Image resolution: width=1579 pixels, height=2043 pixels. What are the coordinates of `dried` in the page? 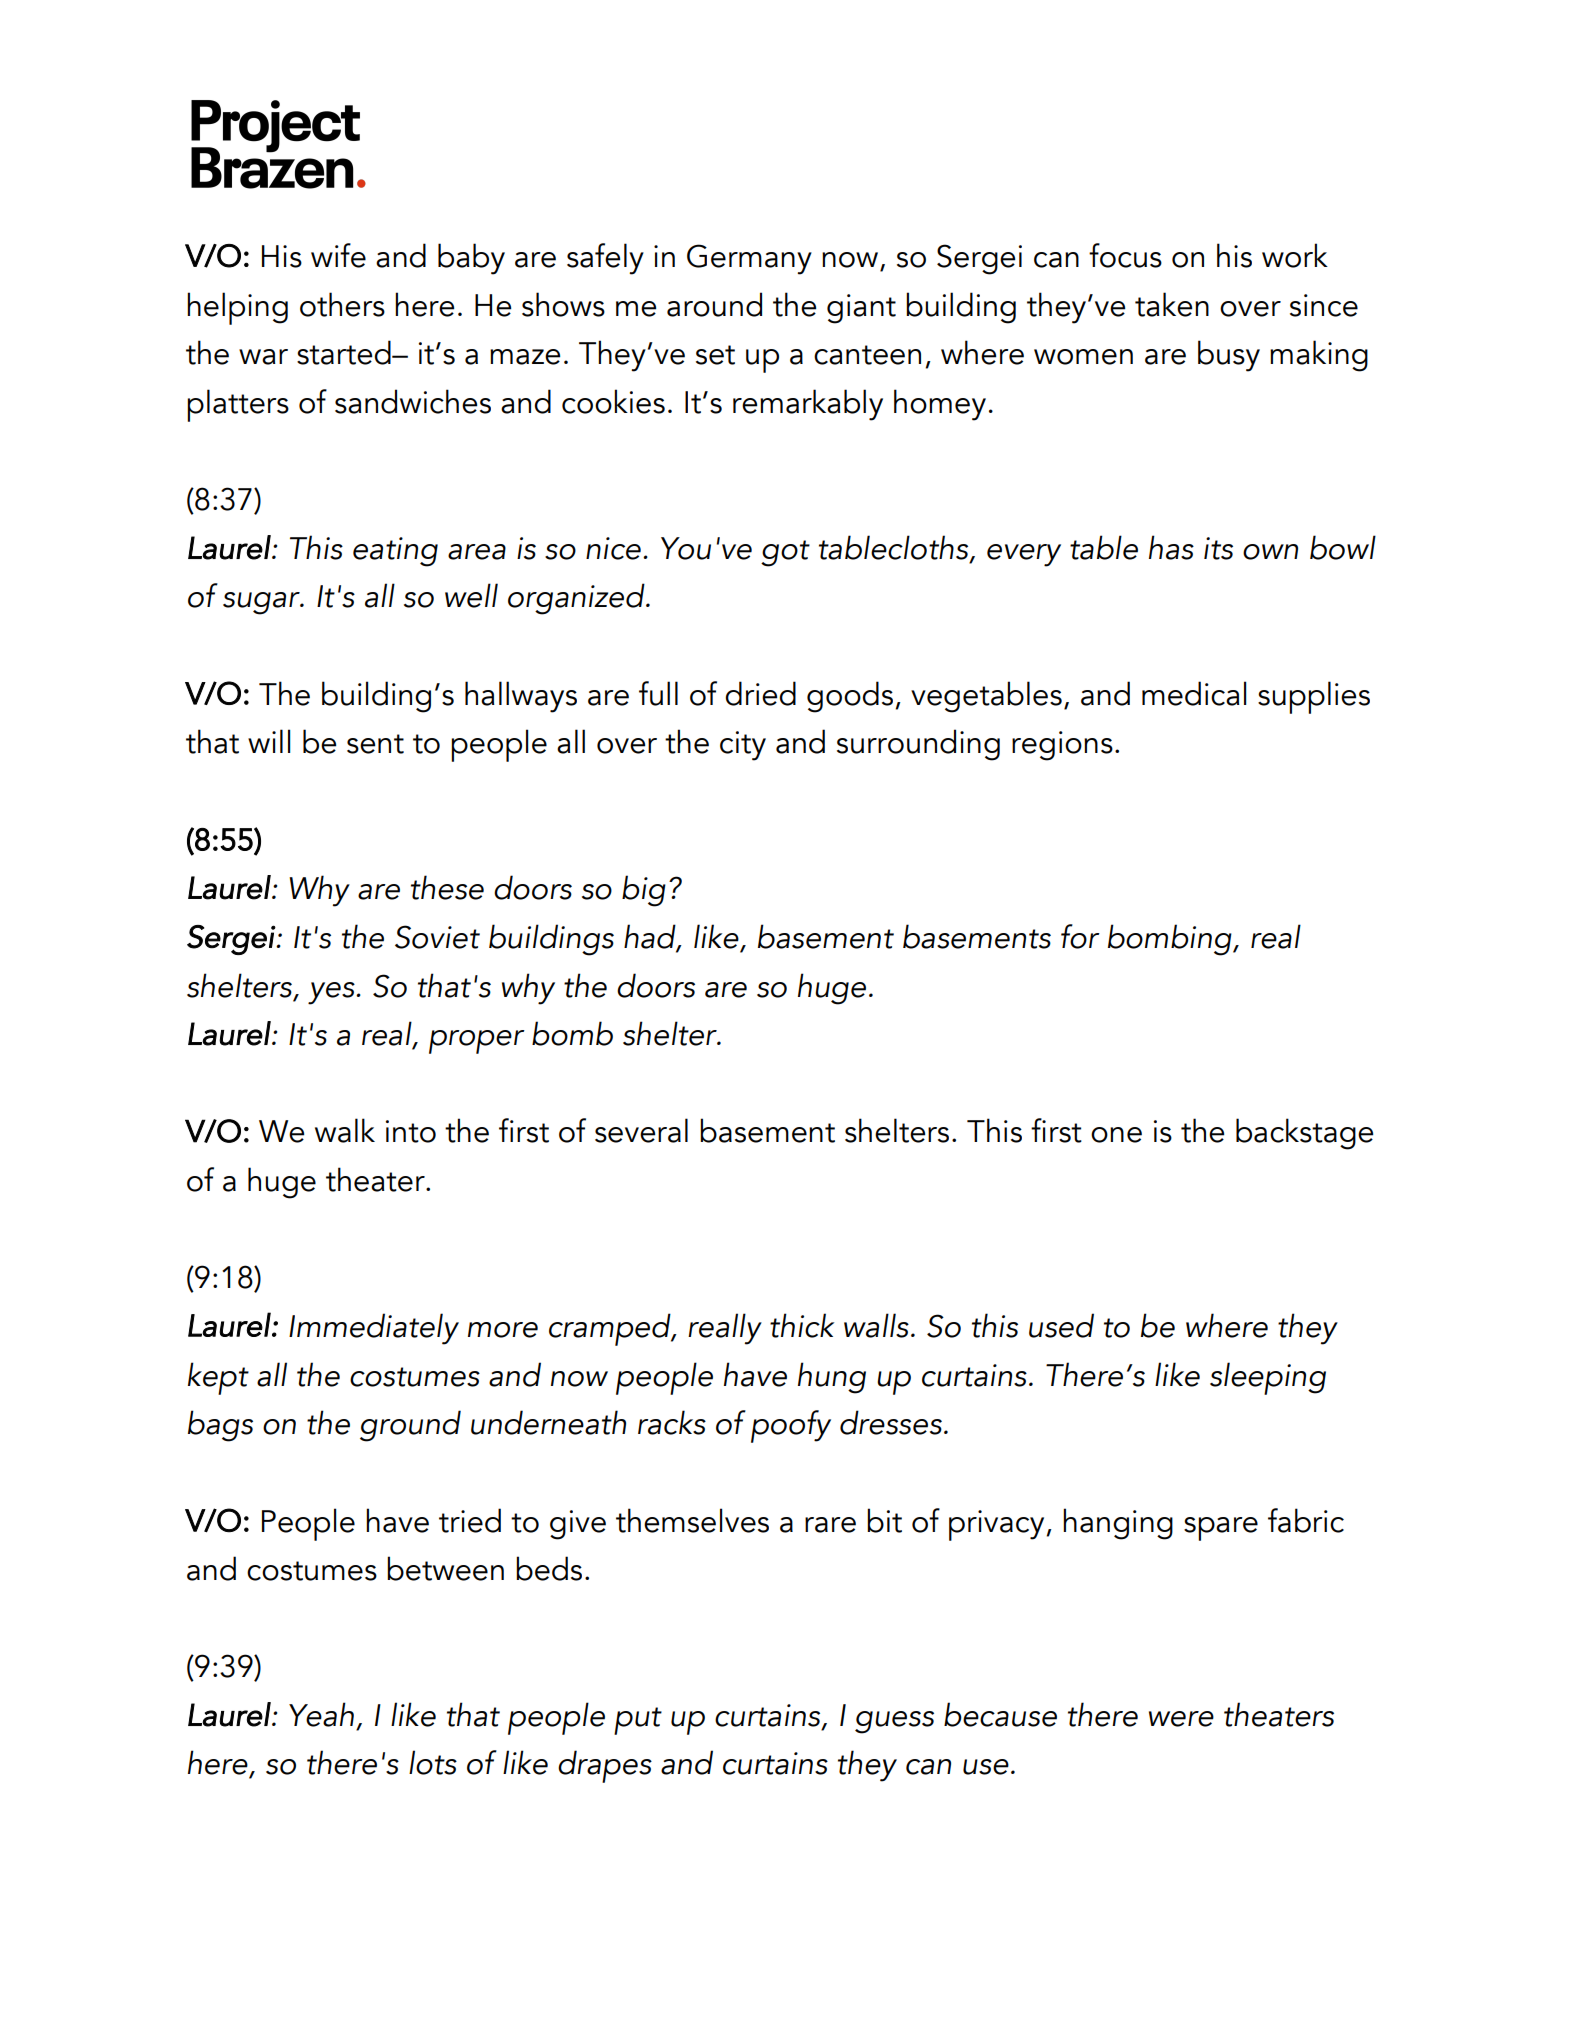 It's located at (760, 693).
